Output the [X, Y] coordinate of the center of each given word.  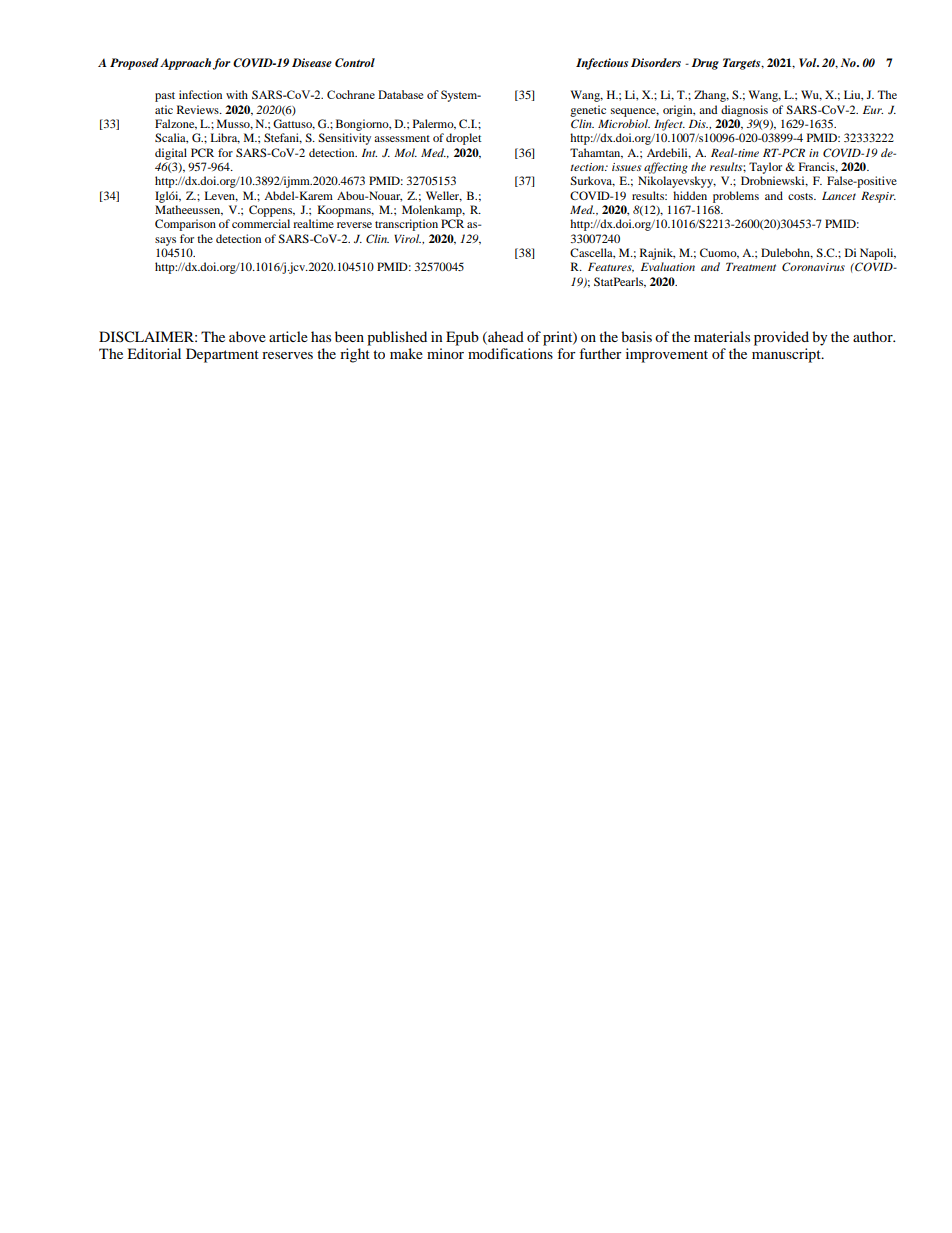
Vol [809, 62]
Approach [185, 64]
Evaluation [668, 266]
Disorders [656, 62]
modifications [510, 353]
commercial [261, 223]
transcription [406, 225]
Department [222, 355]
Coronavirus [813, 266]
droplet [464, 139]
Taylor [765, 168]
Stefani [283, 138]
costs [801, 196]
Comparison [185, 225]
